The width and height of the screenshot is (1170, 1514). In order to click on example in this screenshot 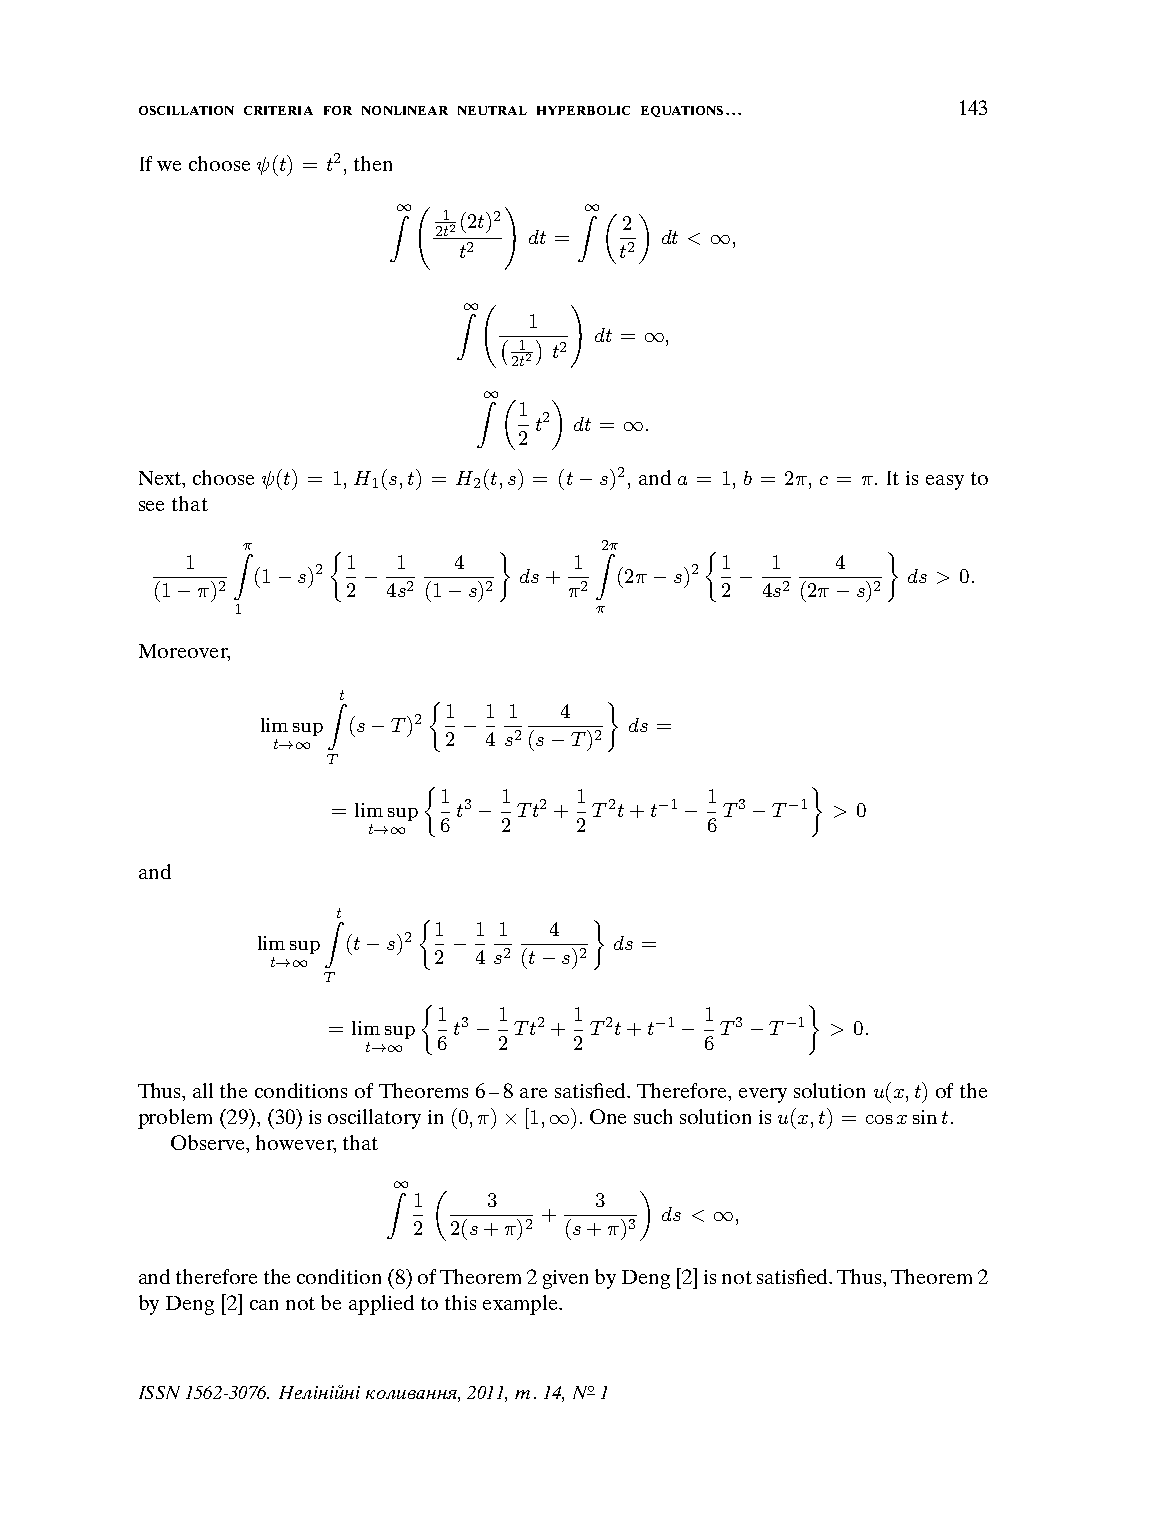, I will do `click(522, 1305)`.
